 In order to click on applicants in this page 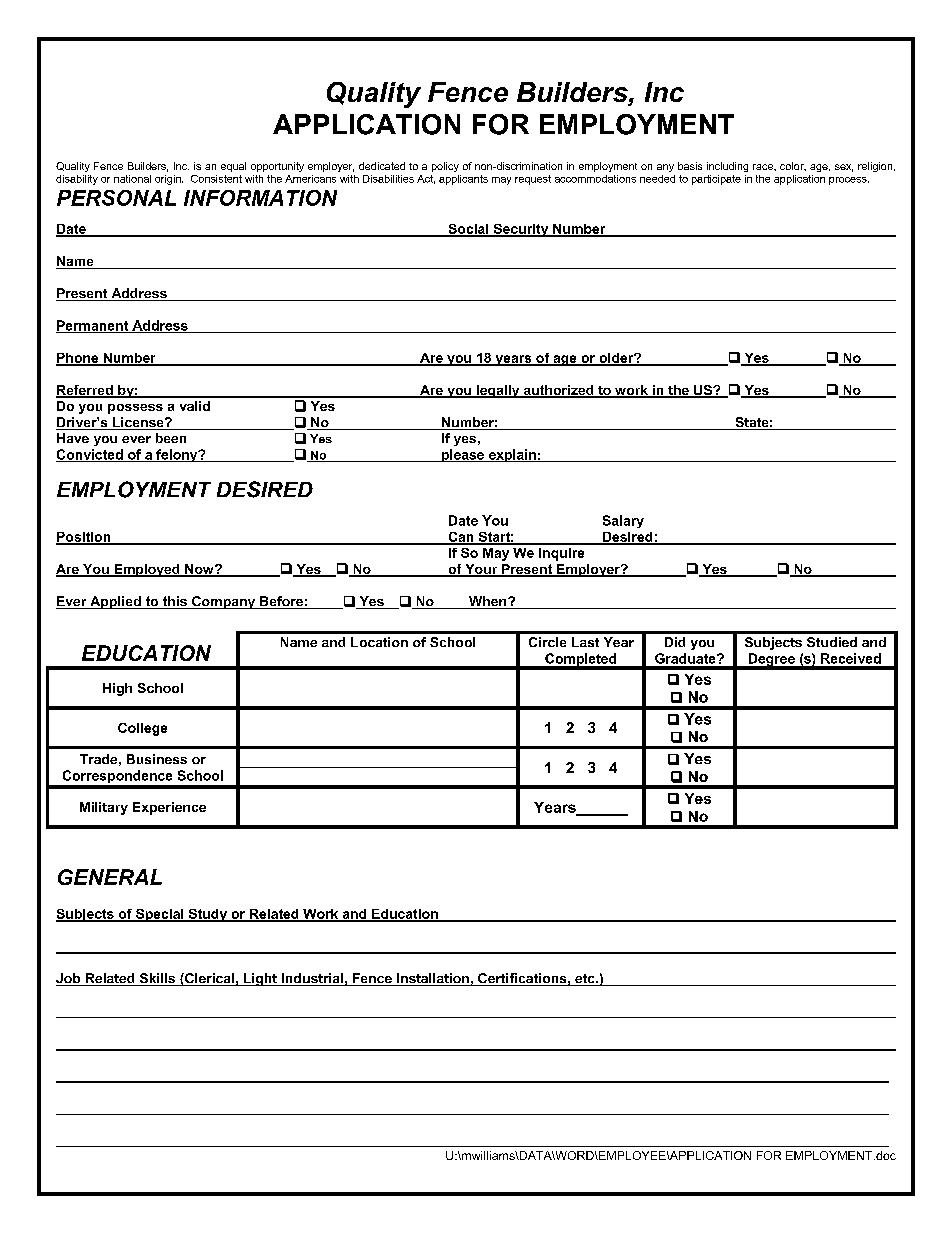, I will do `click(463, 180)`.
